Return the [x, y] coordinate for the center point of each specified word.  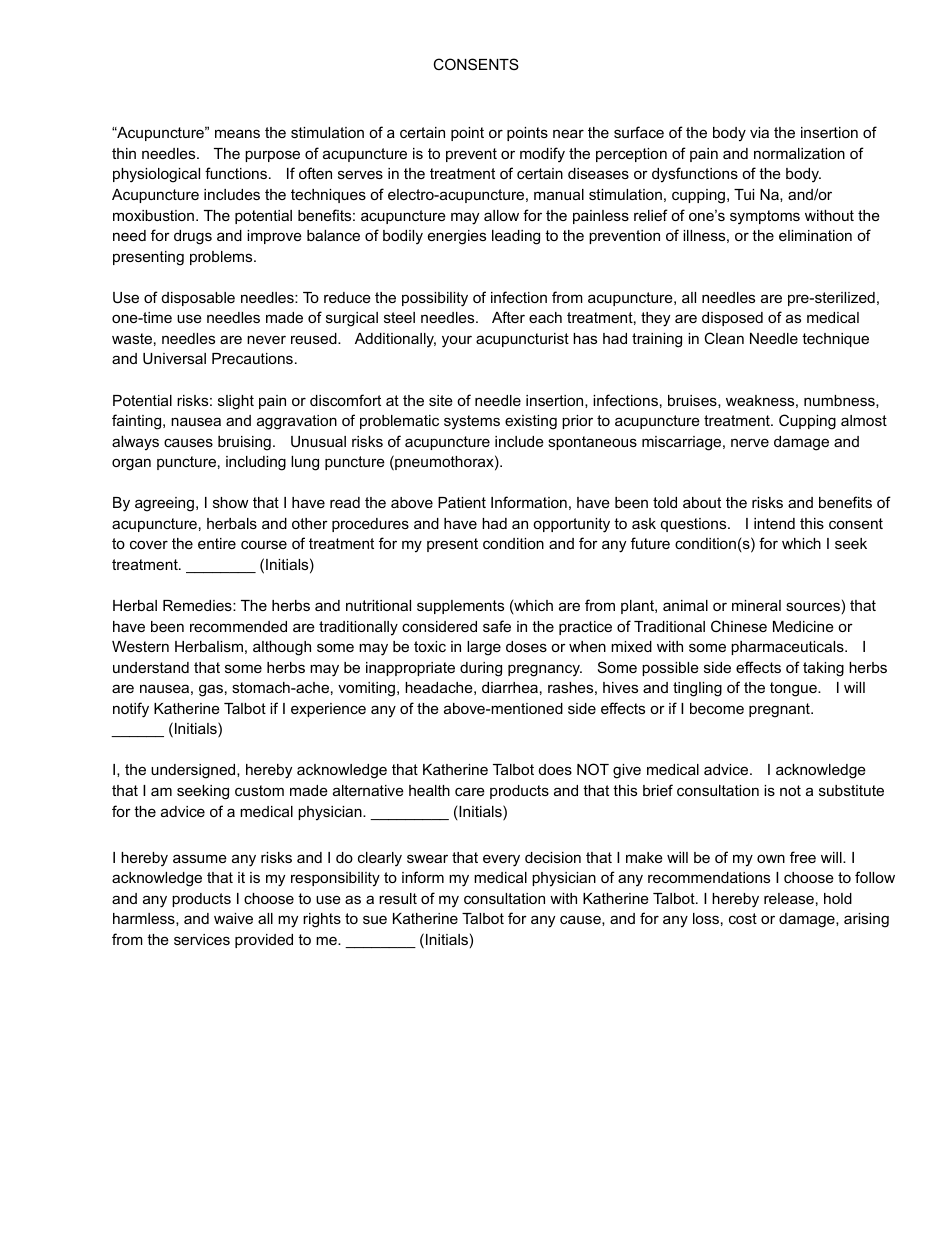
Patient [462, 502]
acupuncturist [522, 340]
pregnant [780, 710]
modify [542, 155]
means [237, 133]
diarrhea [510, 687]
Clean [724, 338]
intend [774, 523]
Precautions [252, 358]
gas [211, 690]
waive [233, 918]
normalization [799, 153]
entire [217, 543]
